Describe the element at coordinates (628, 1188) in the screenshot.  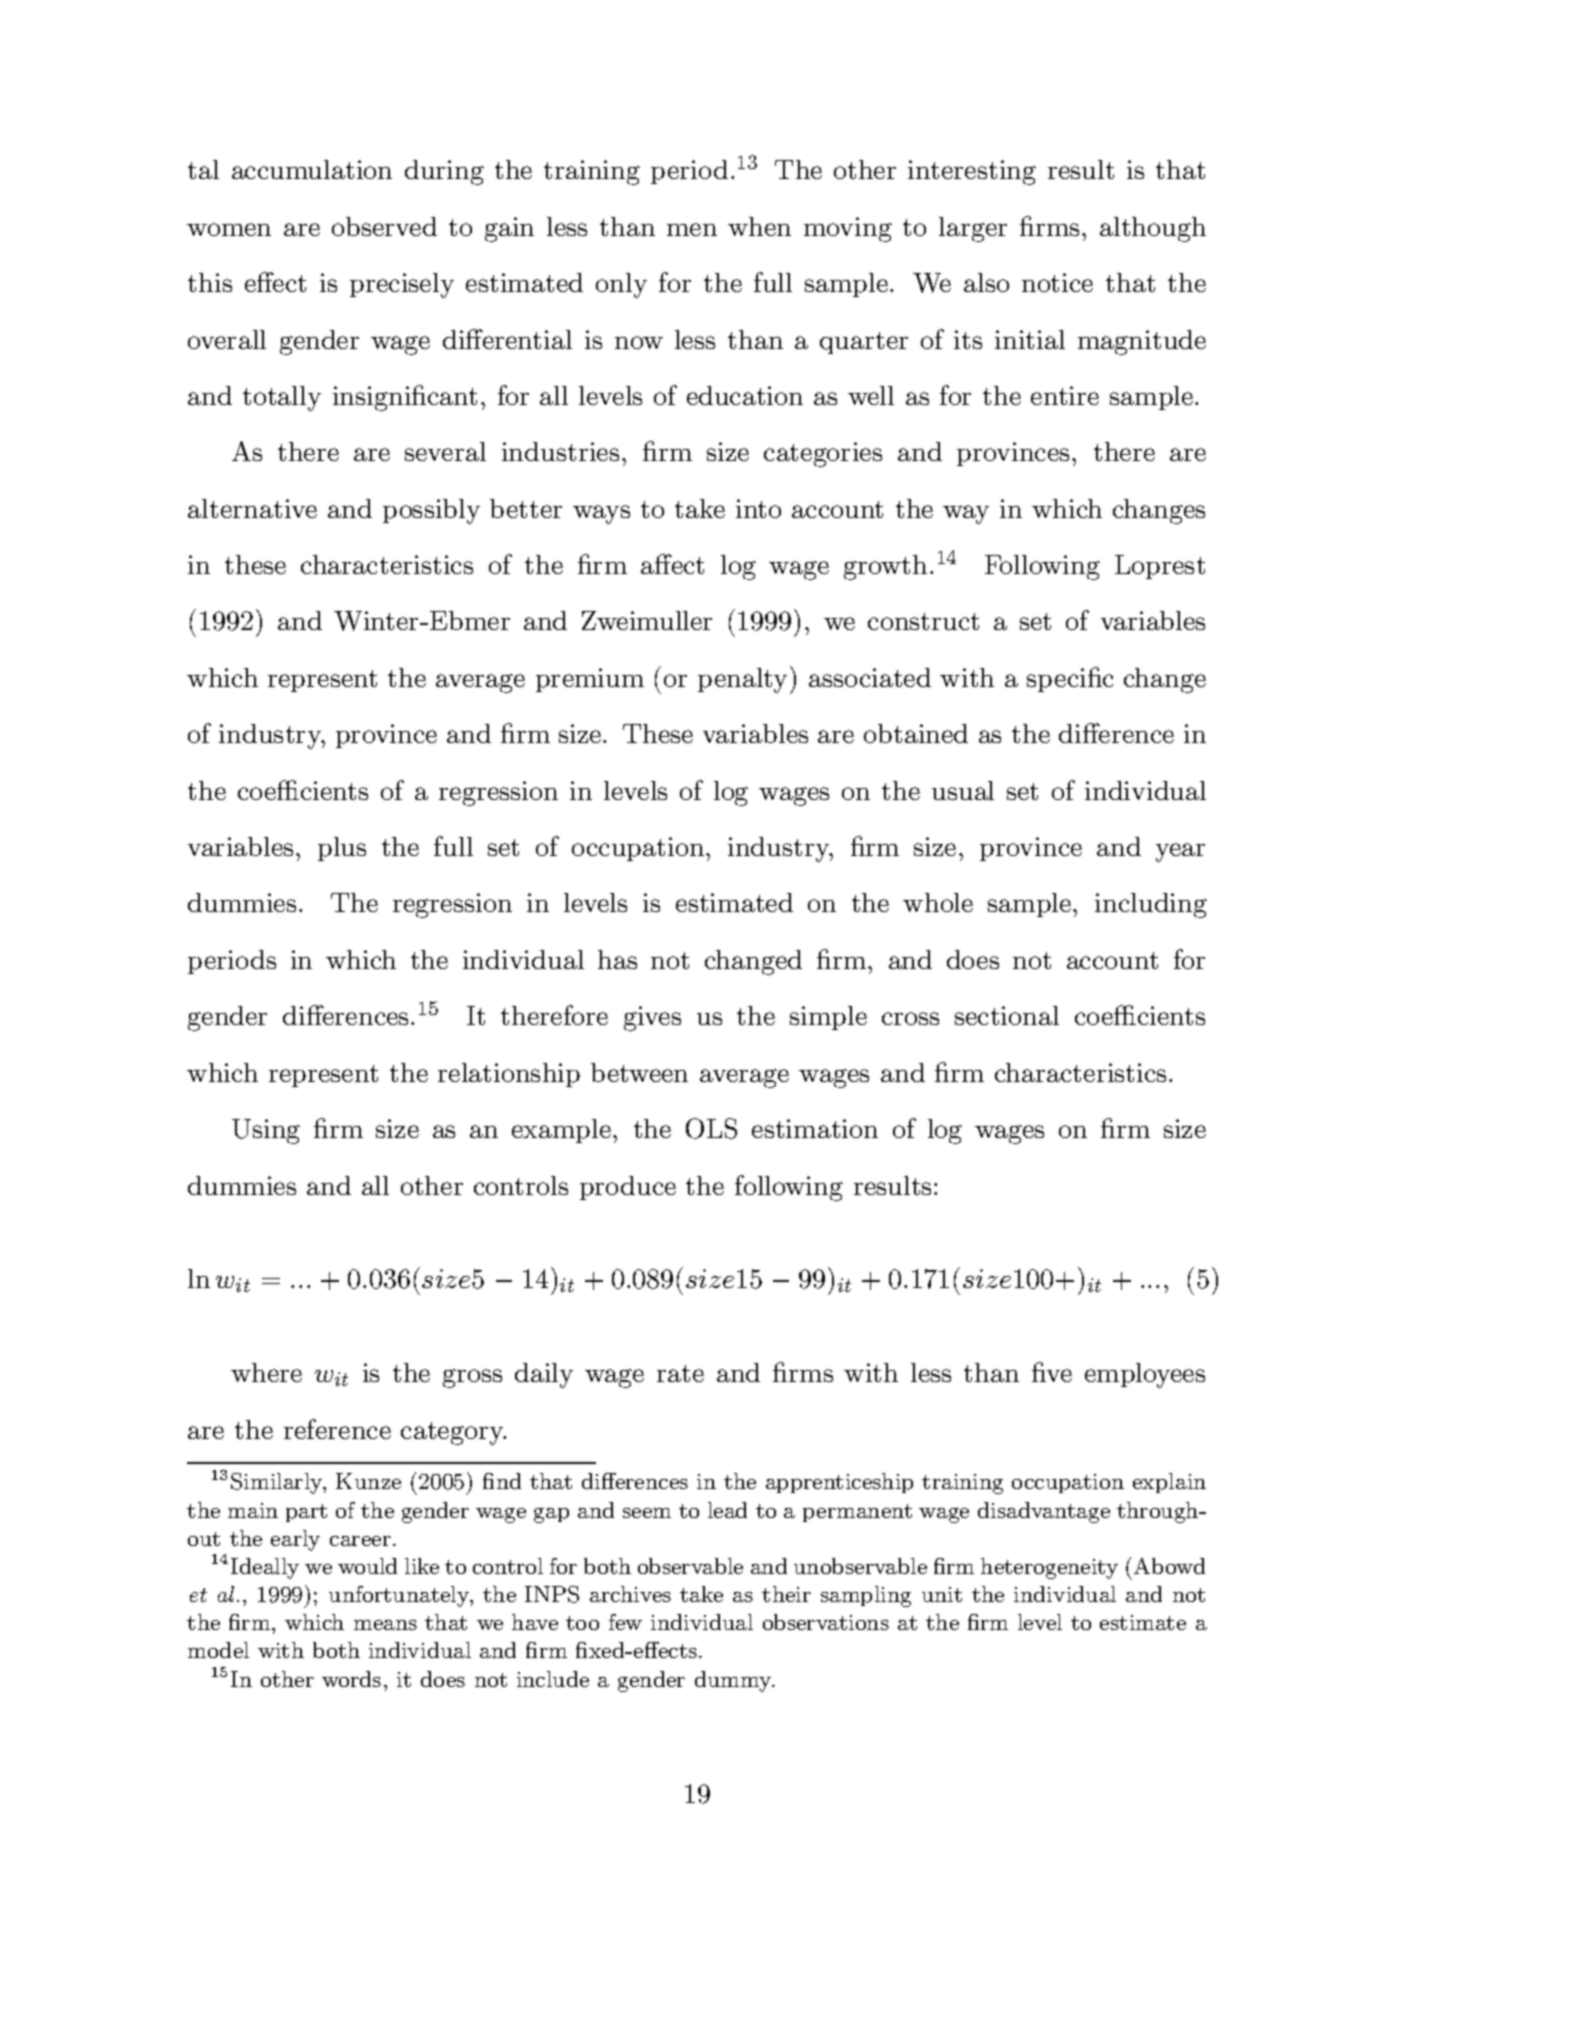
I see `produce` at that location.
